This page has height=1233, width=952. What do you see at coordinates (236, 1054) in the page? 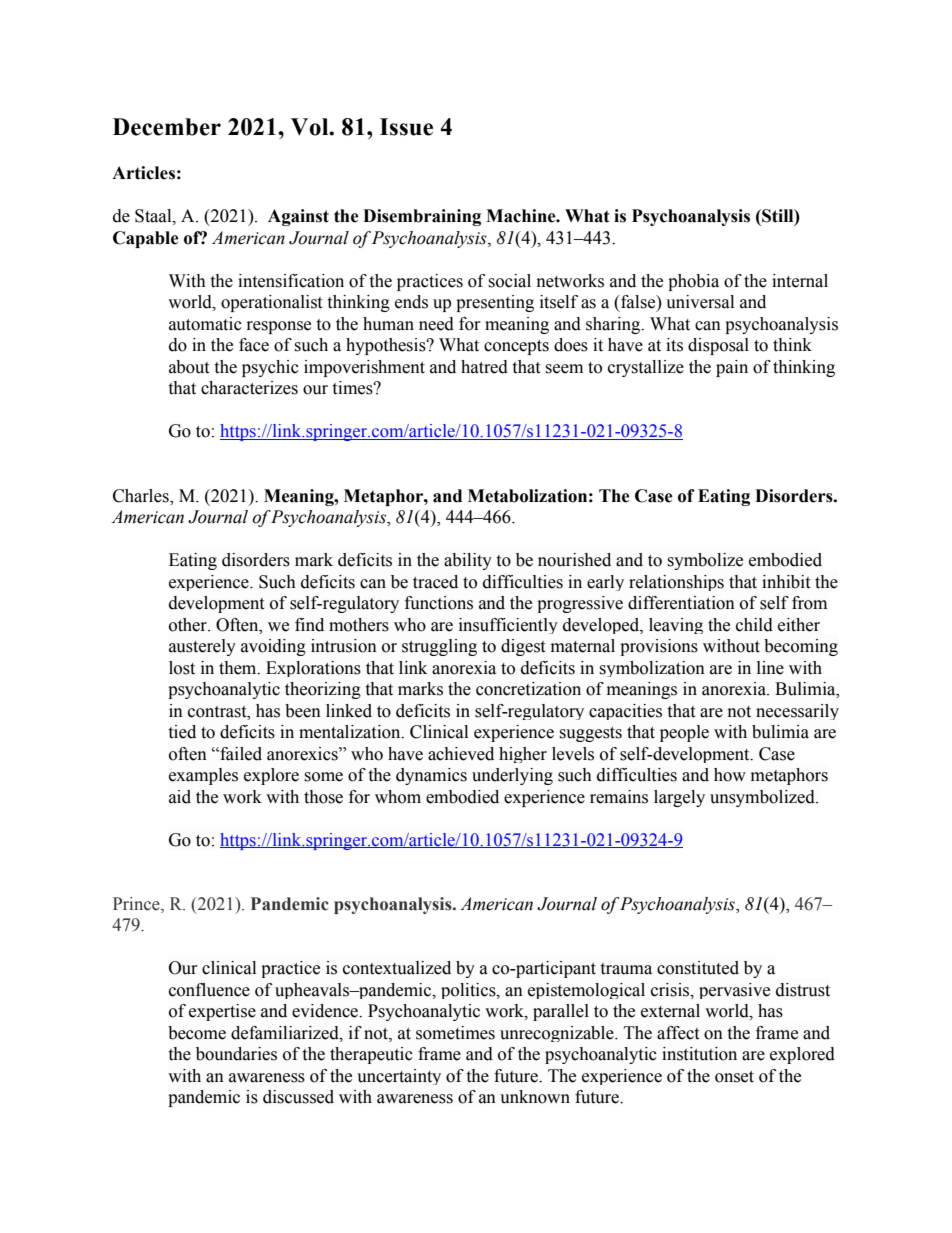
I see `boundaries` at bounding box center [236, 1054].
